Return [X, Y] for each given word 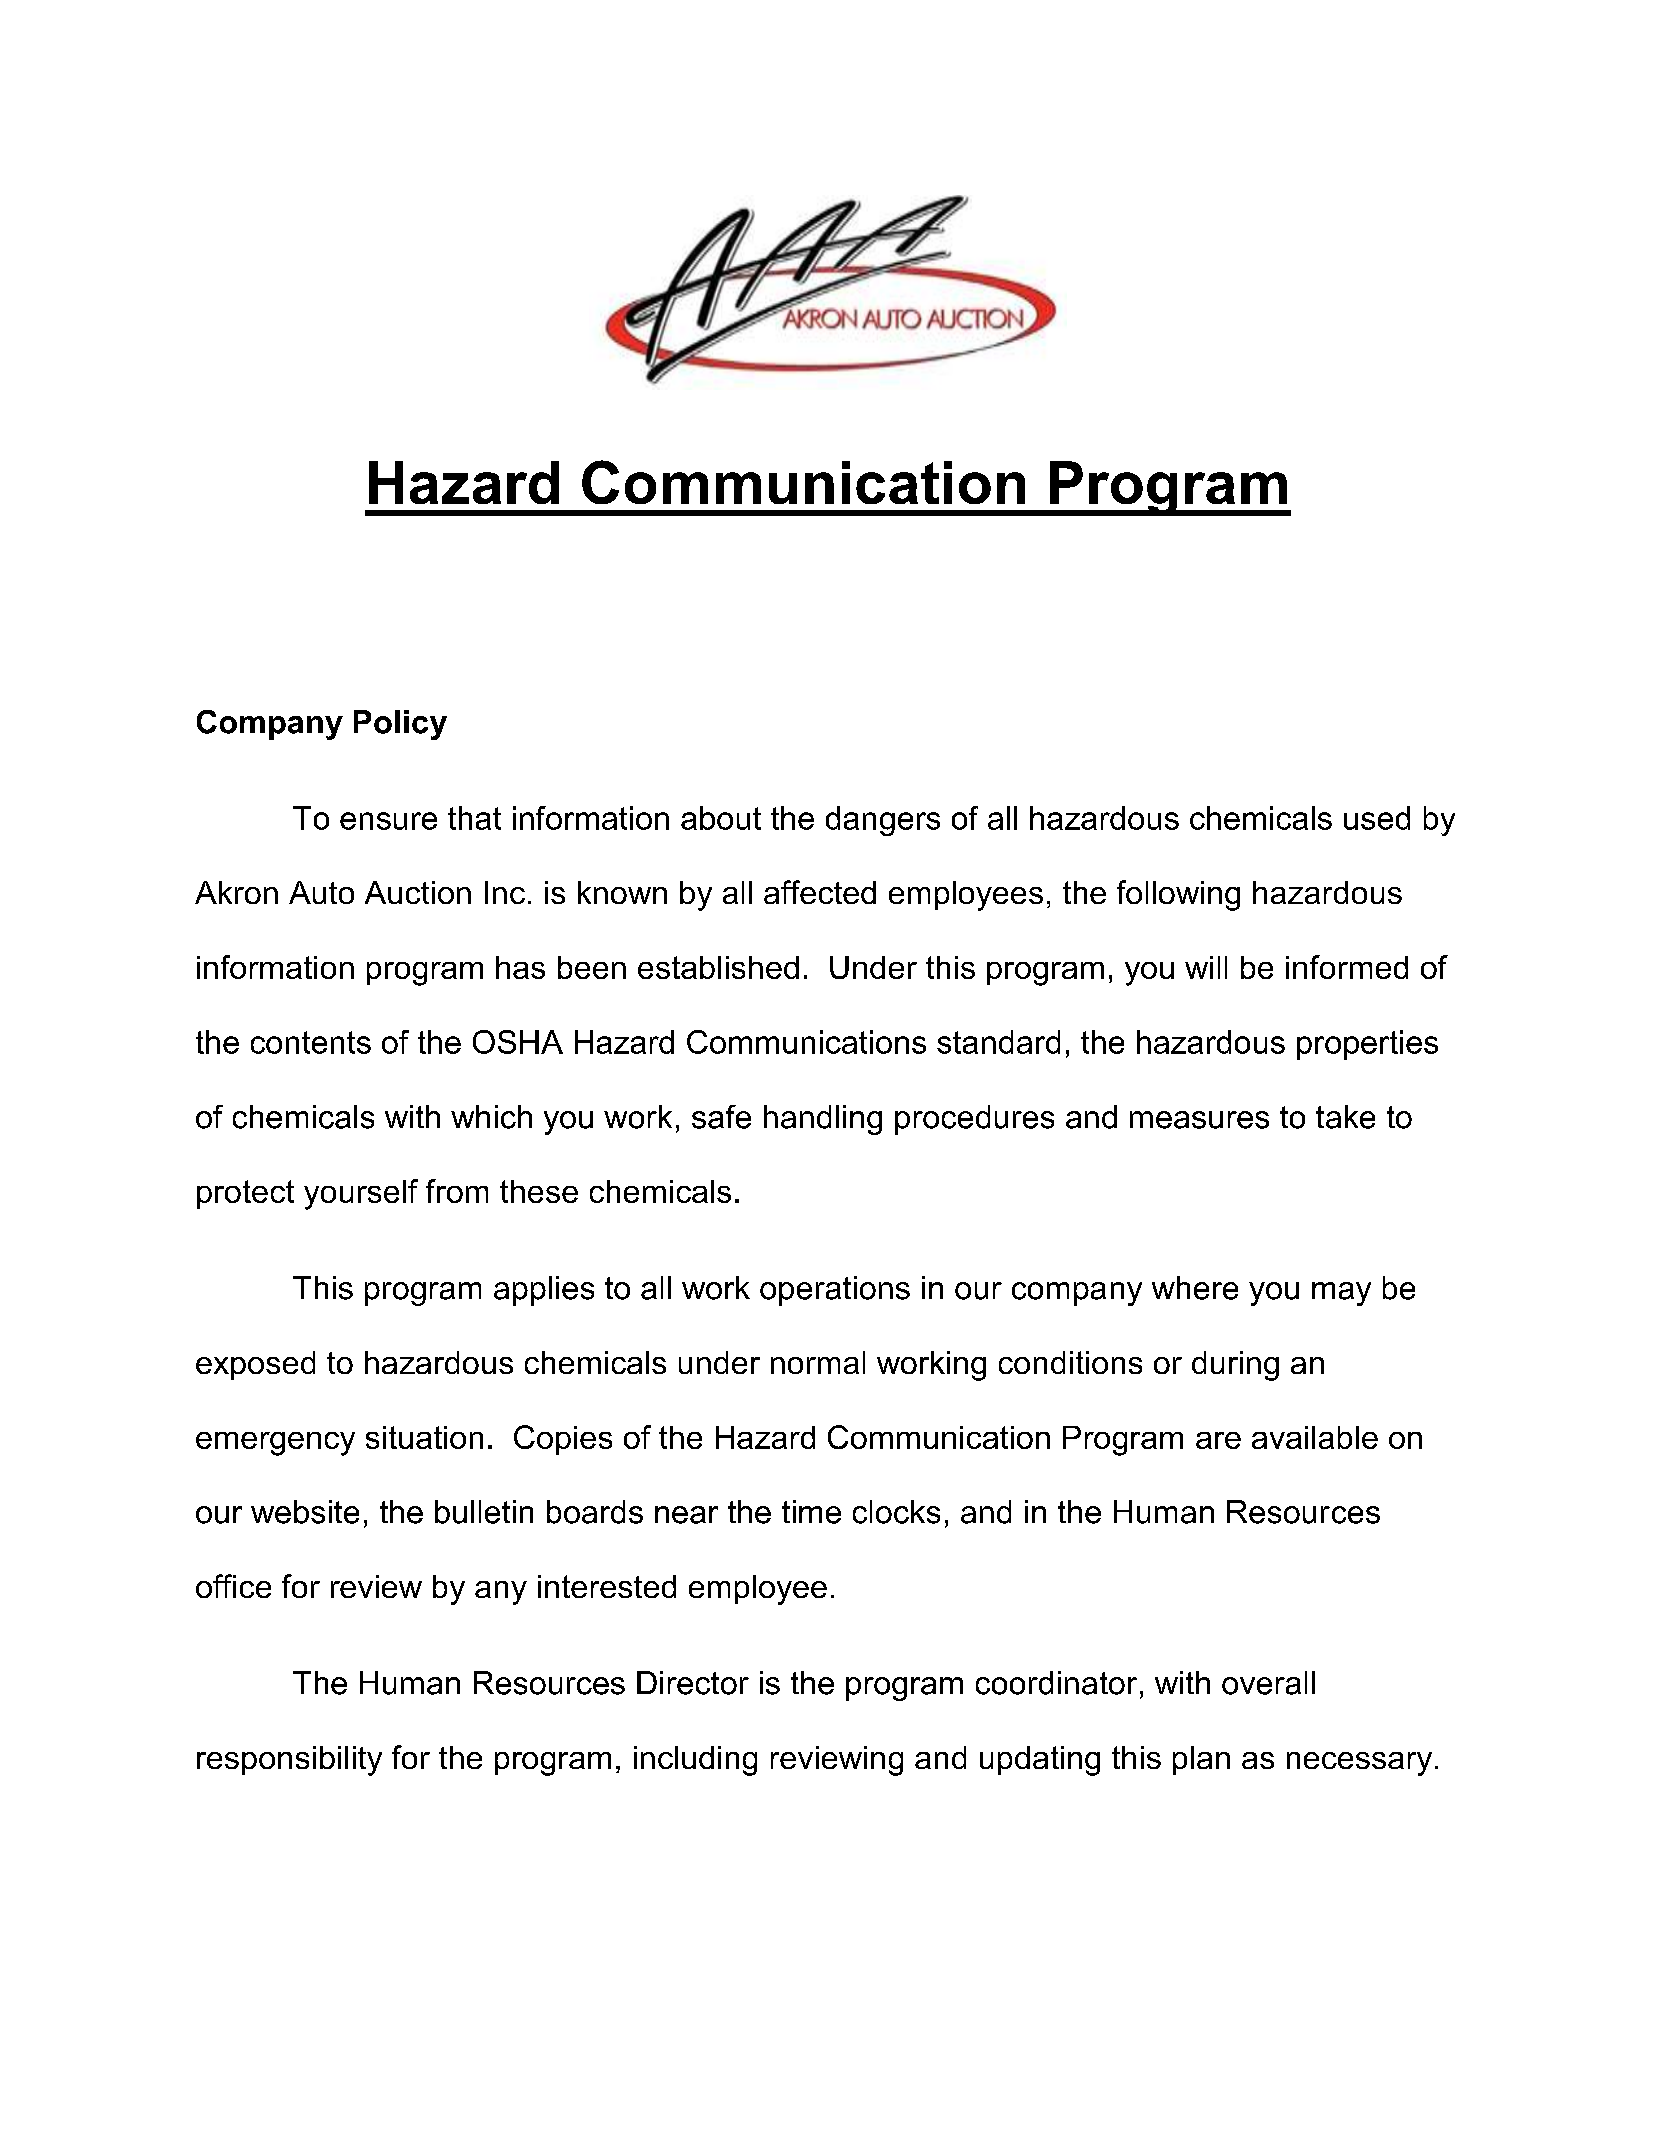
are [1218, 1440]
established [718, 967]
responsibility [289, 1761]
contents [311, 1042]
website [305, 1512]
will [1206, 967]
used [1377, 818]
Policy [400, 725]
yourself [361, 1194]
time [811, 1512]
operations [835, 1291]
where [1195, 1288]
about [721, 818]
